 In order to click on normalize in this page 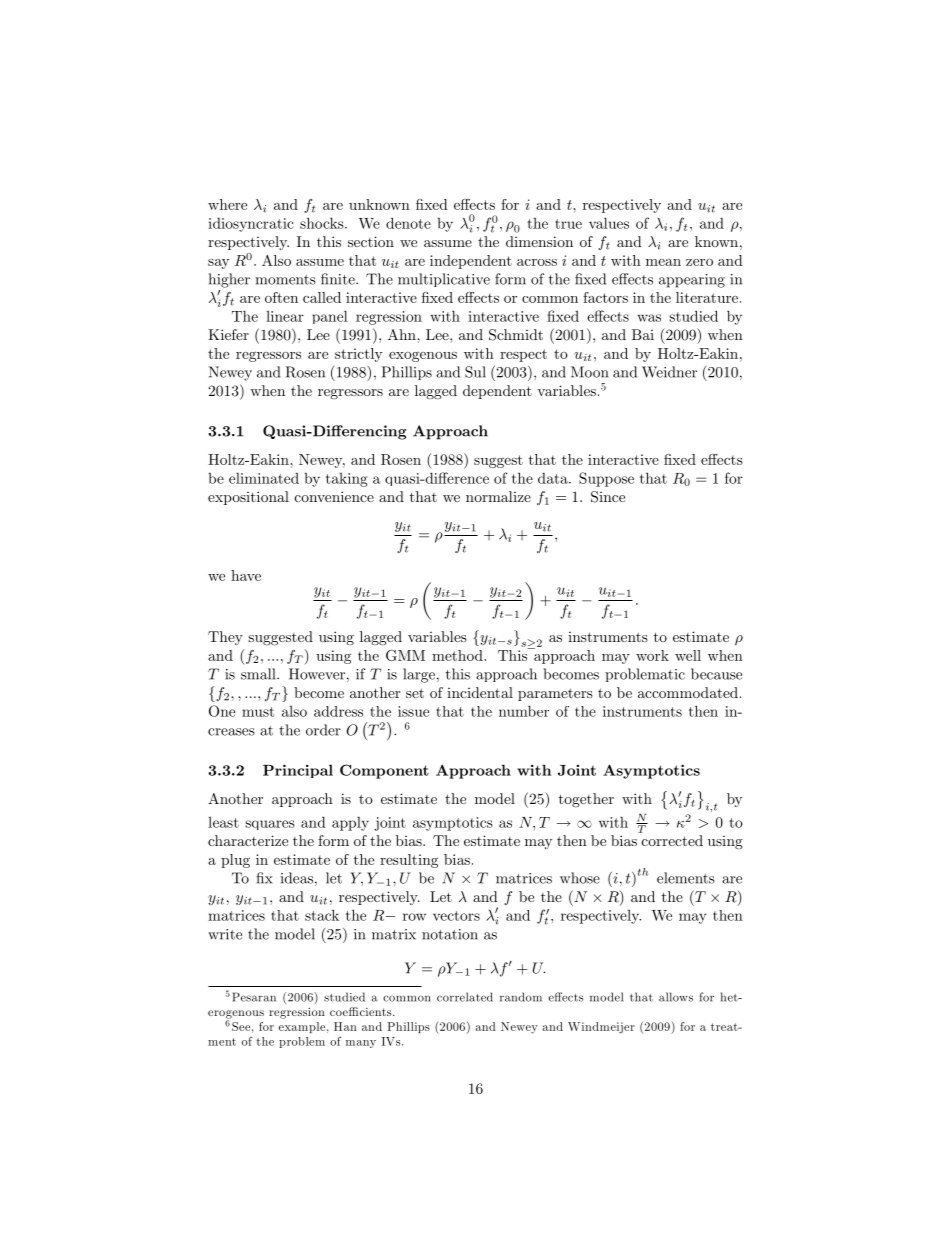, I will do `click(498, 496)`.
